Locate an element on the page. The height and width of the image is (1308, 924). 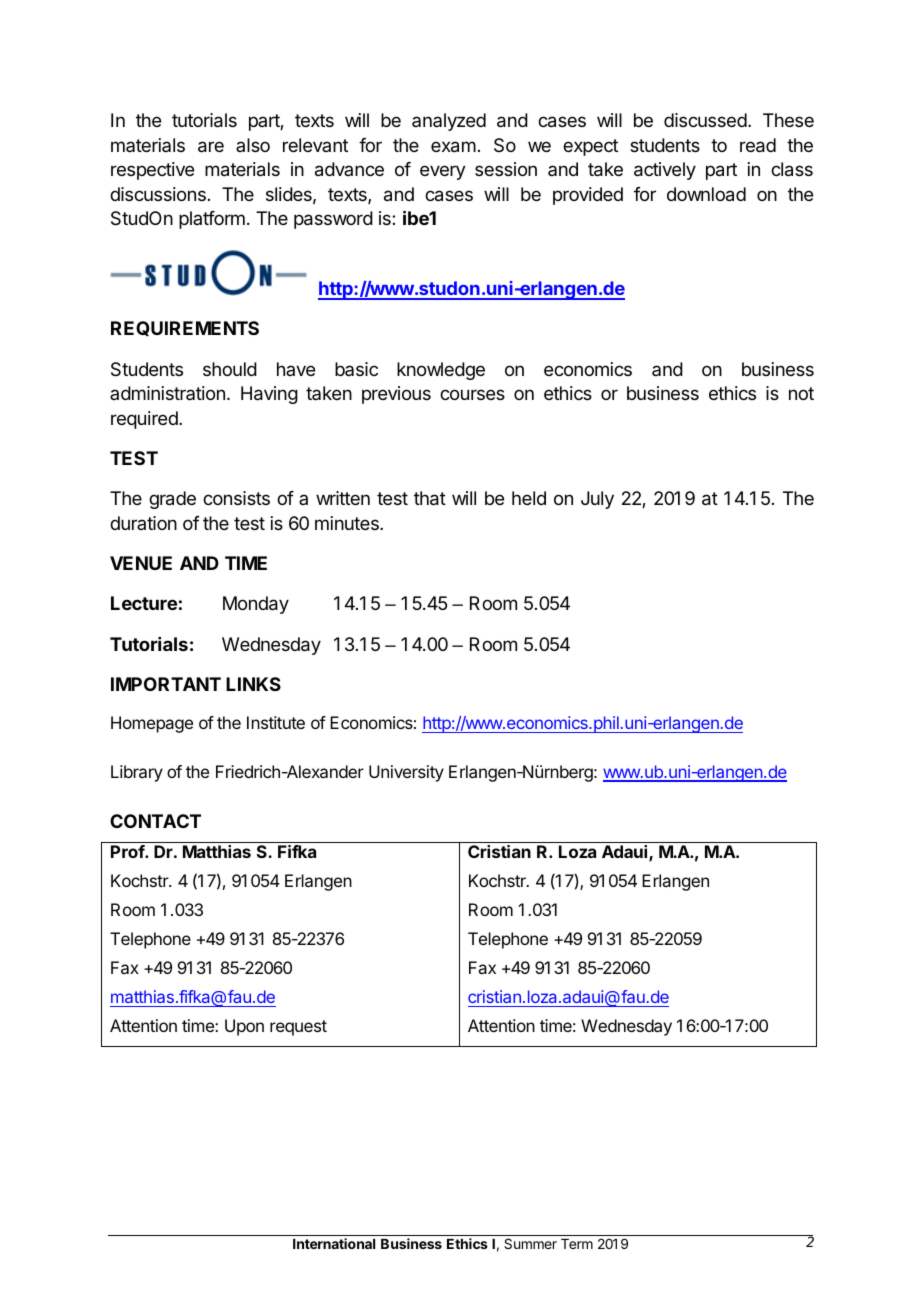
request is located at coordinates (298, 1028).
